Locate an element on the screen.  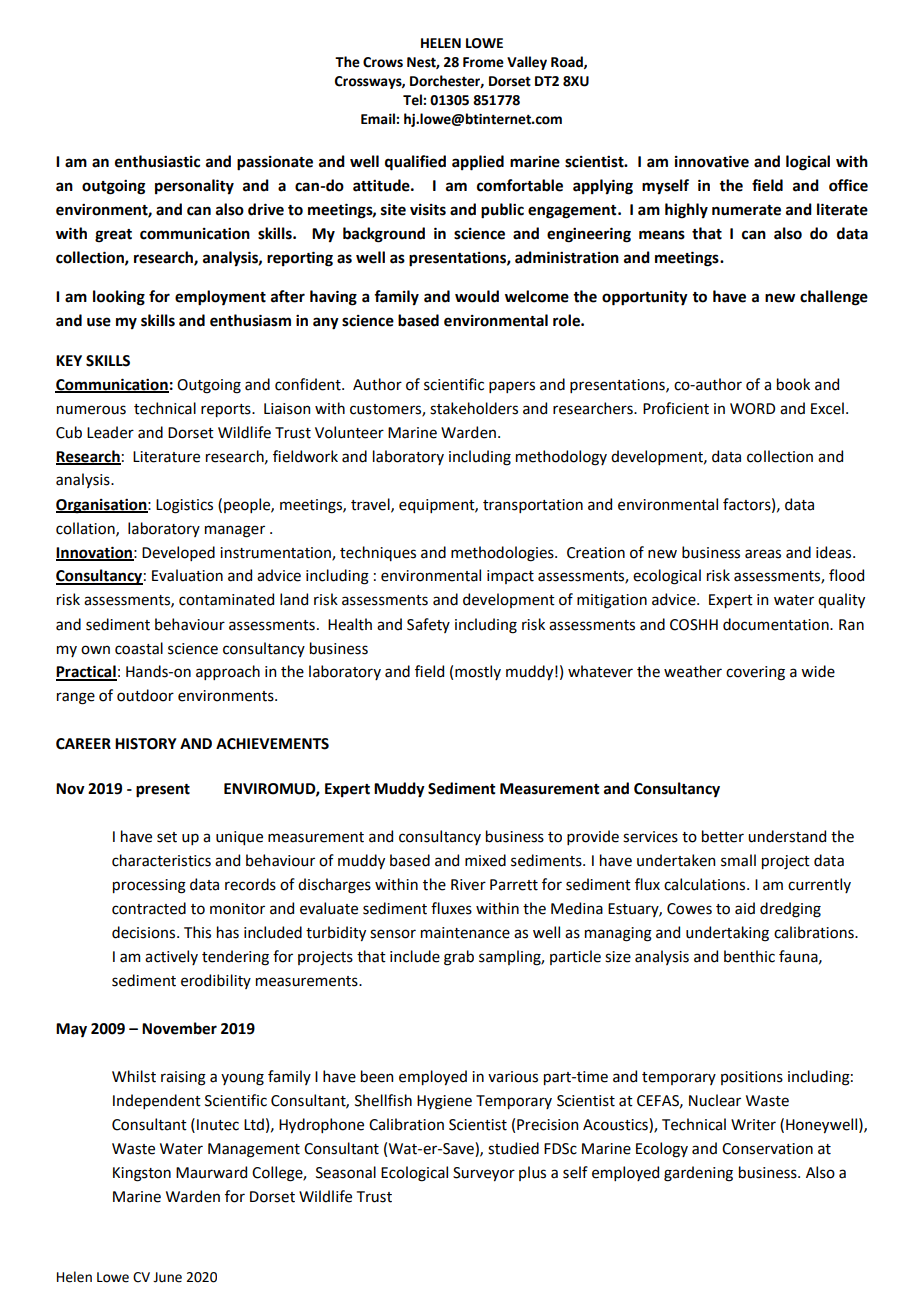
enthusiastic is located at coordinates (157, 161).
